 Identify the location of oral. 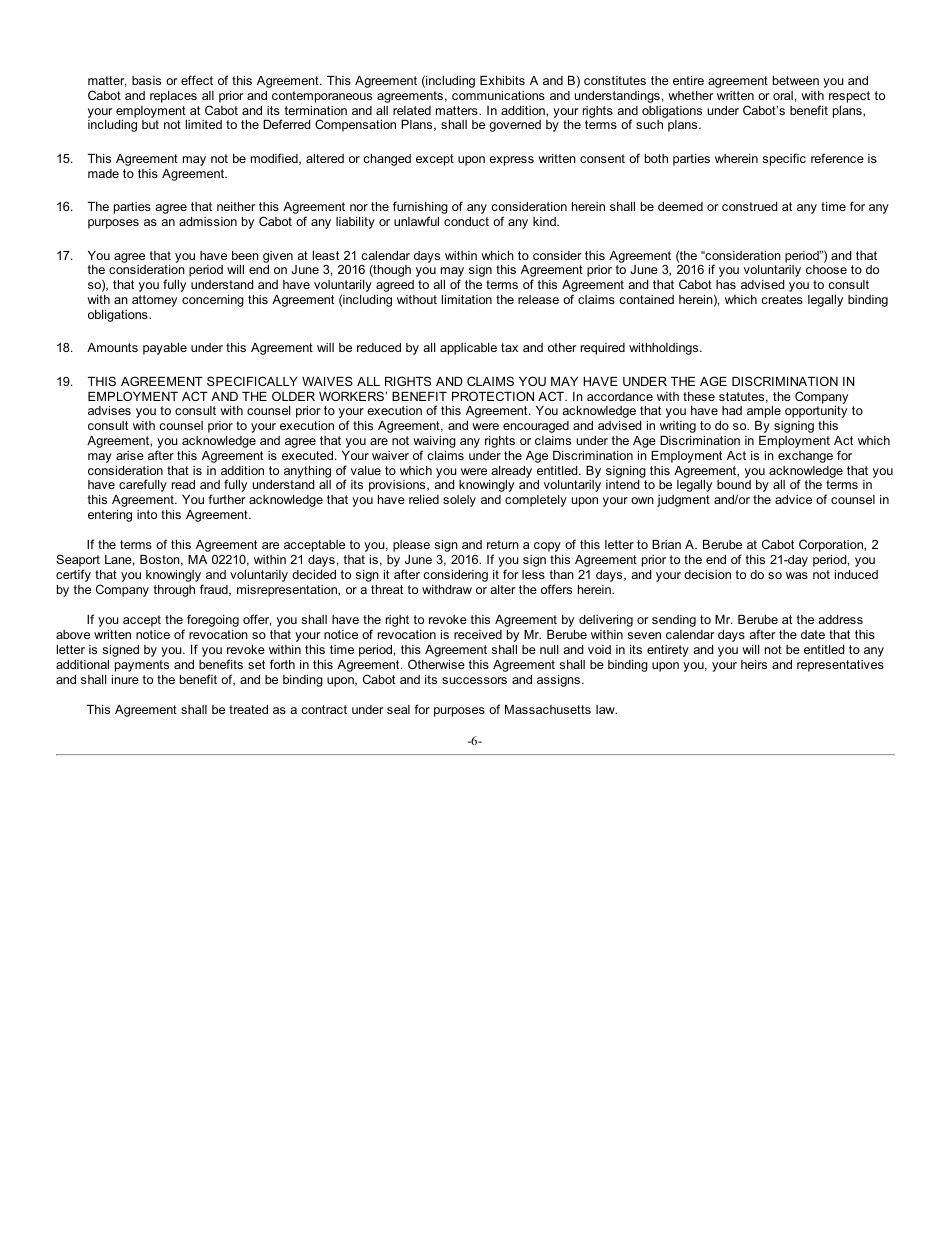
(783, 95).
